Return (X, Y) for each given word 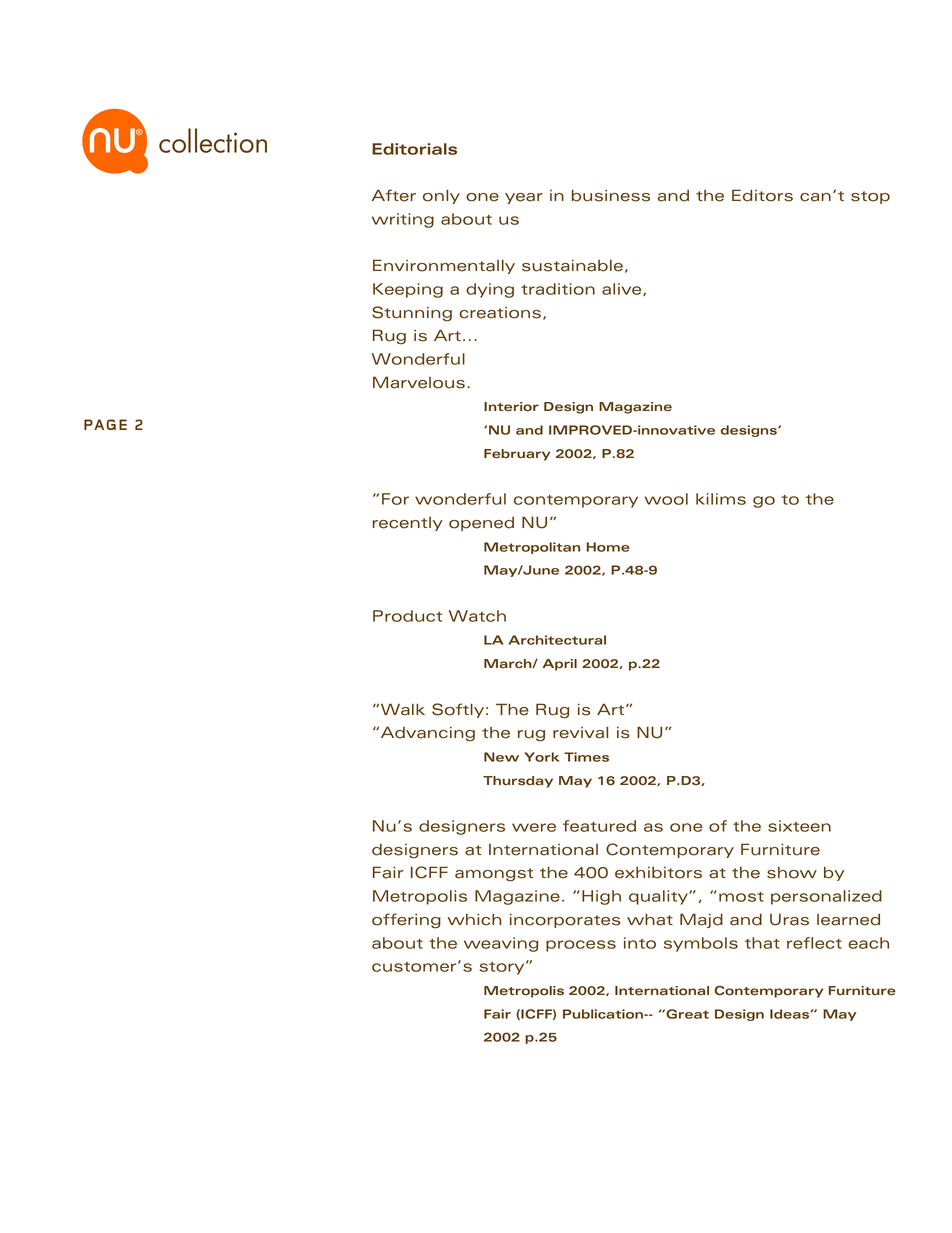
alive (623, 289)
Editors (762, 195)
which (474, 919)
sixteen (799, 826)
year (524, 198)
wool (666, 499)
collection (213, 140)
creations (500, 313)
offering (406, 921)
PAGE (105, 424)
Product (407, 616)
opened (481, 523)
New (501, 757)
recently (407, 524)
